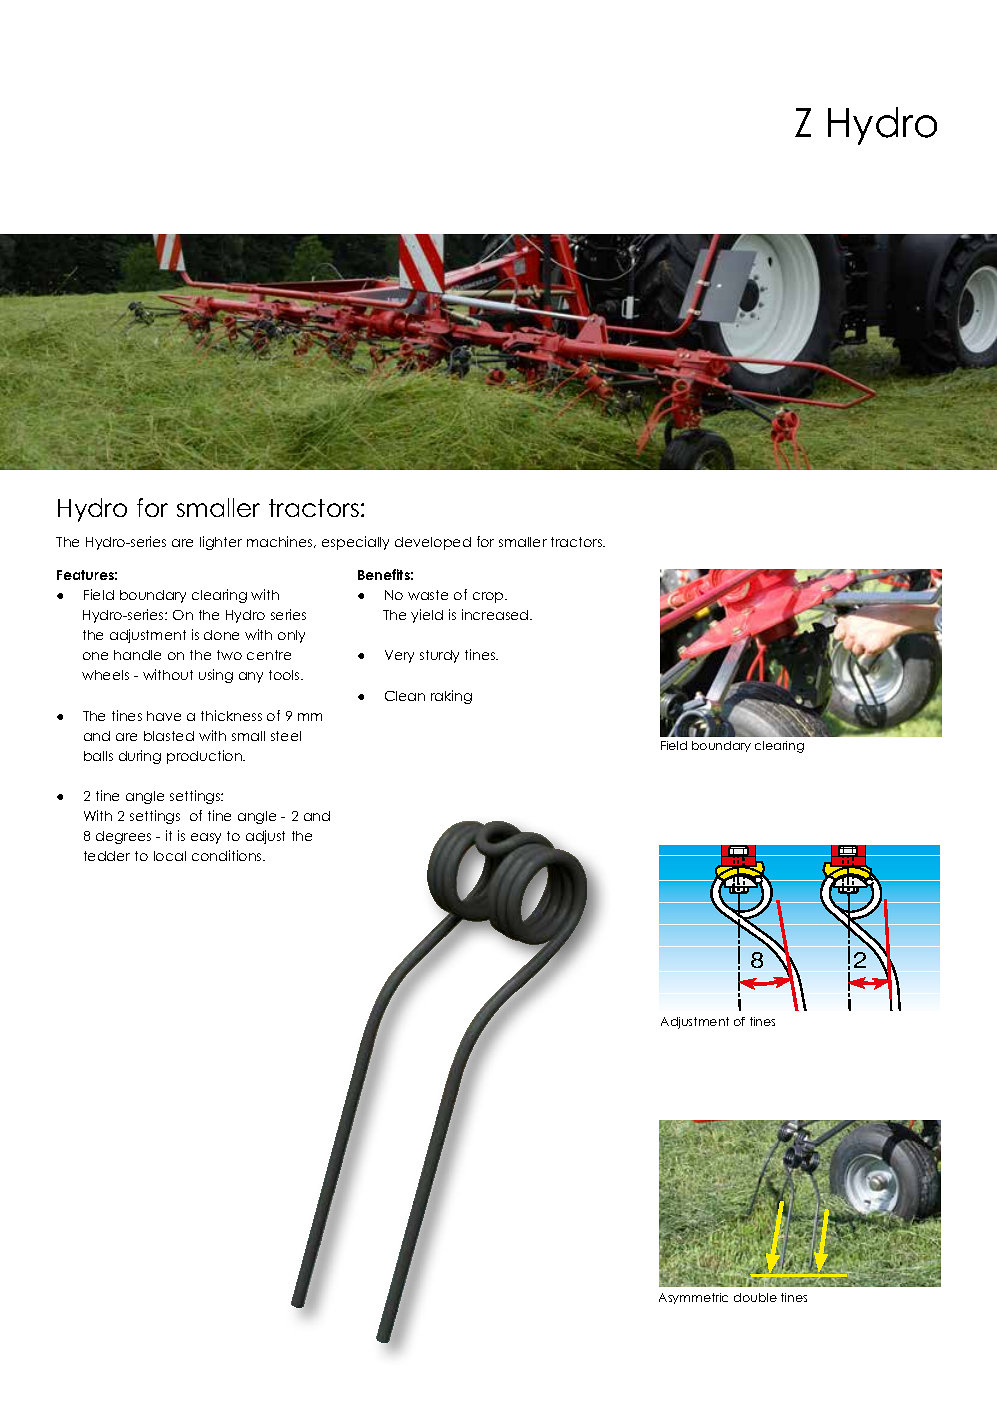 Image resolution: width=997 pixels, height=1410 pixels. What do you see at coordinates (221, 543) in the page?
I see `lighter` at bounding box center [221, 543].
